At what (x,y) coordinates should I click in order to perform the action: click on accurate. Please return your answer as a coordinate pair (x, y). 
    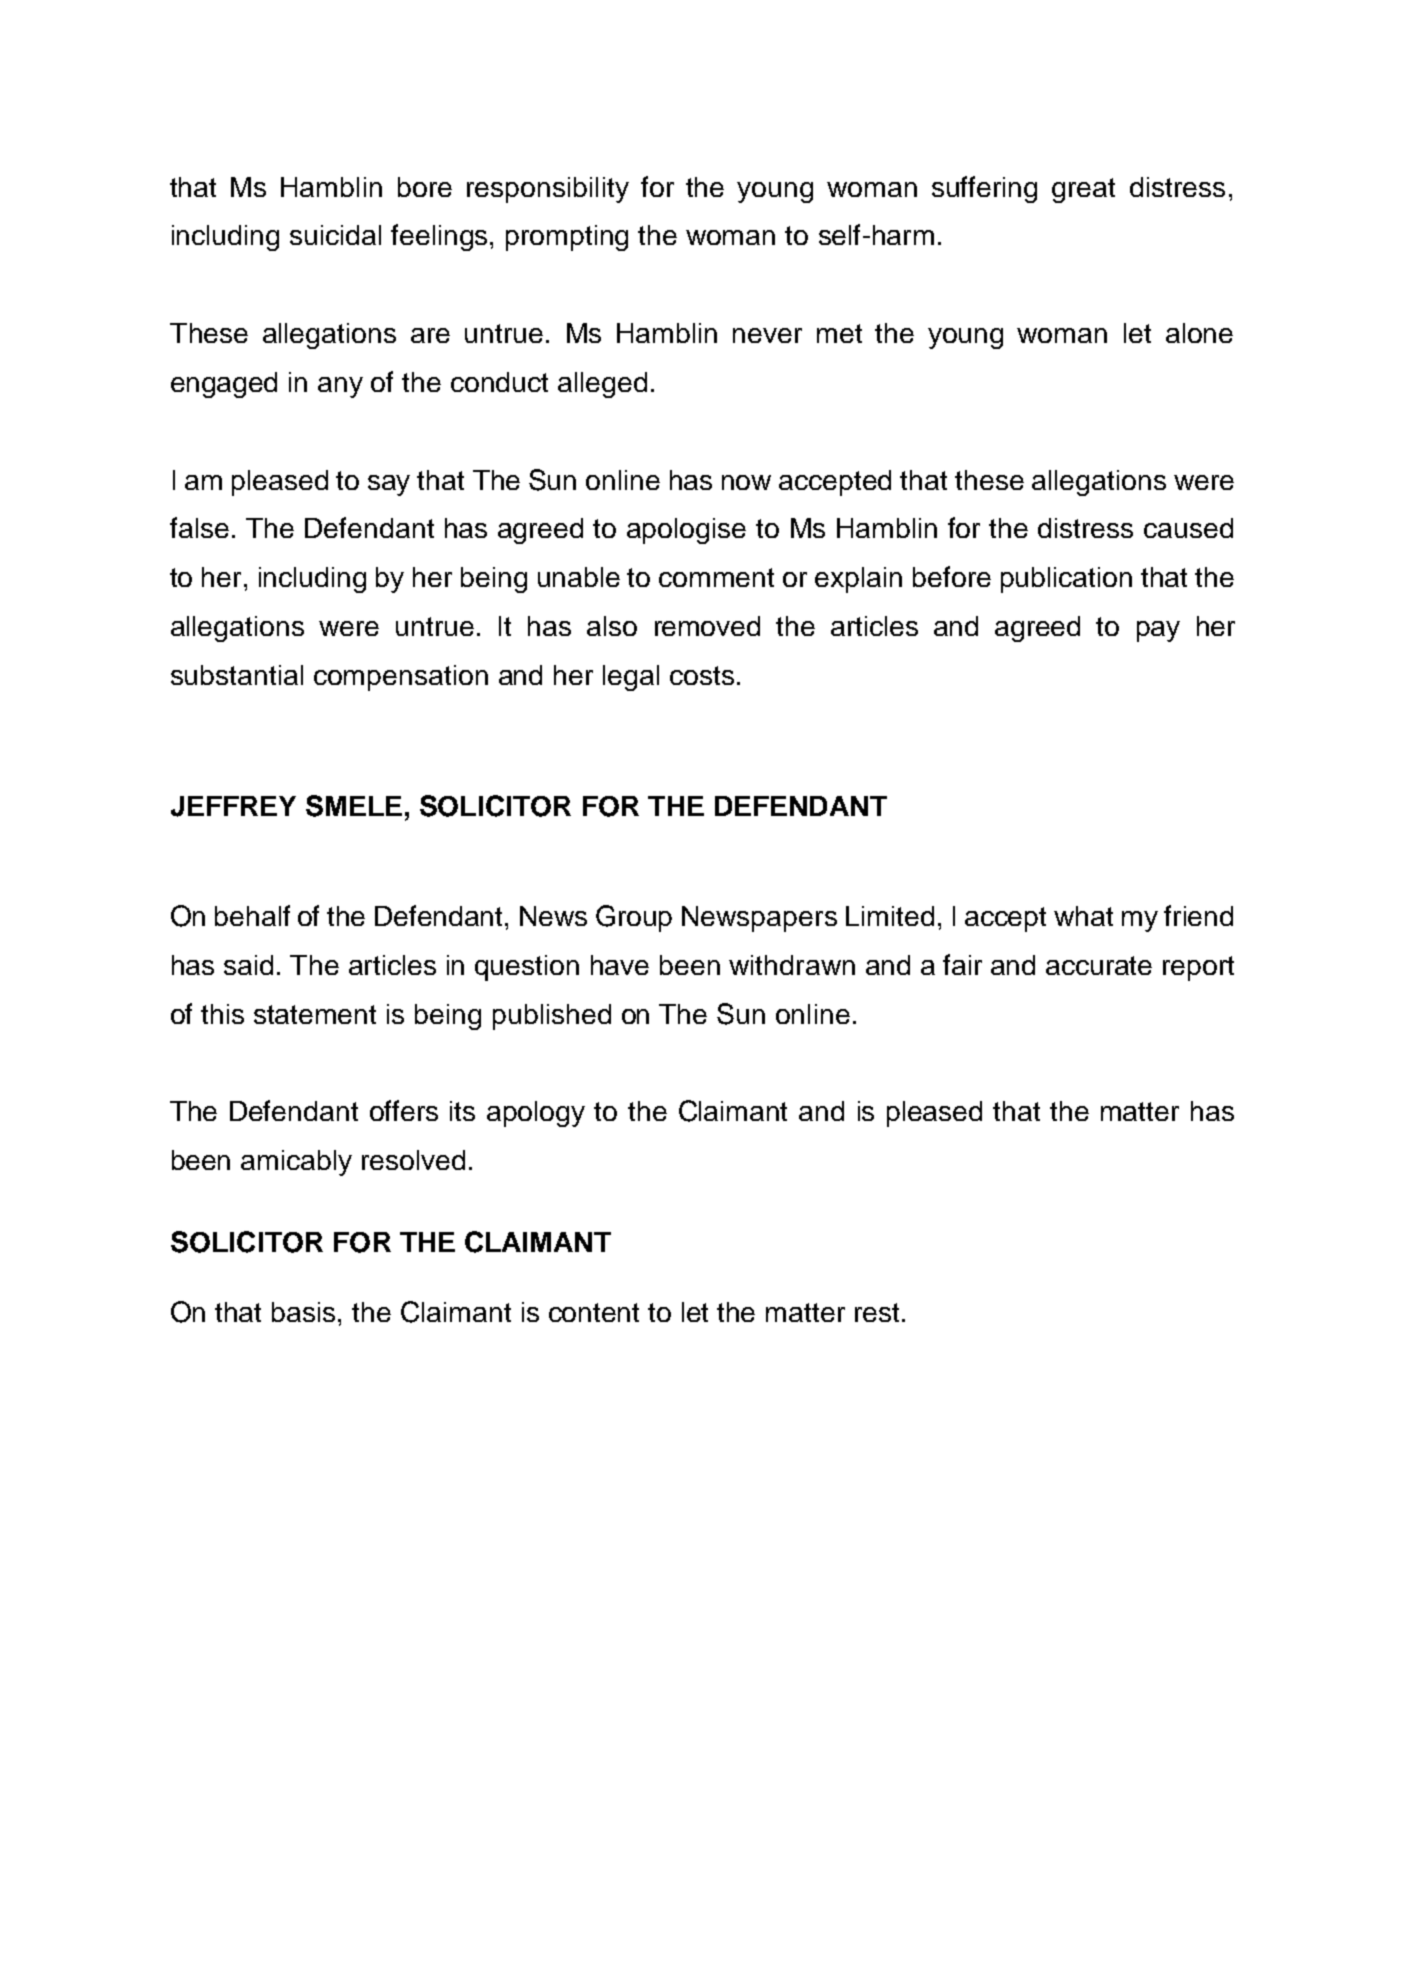
    Looking at the image, I should click on (1099, 965).
